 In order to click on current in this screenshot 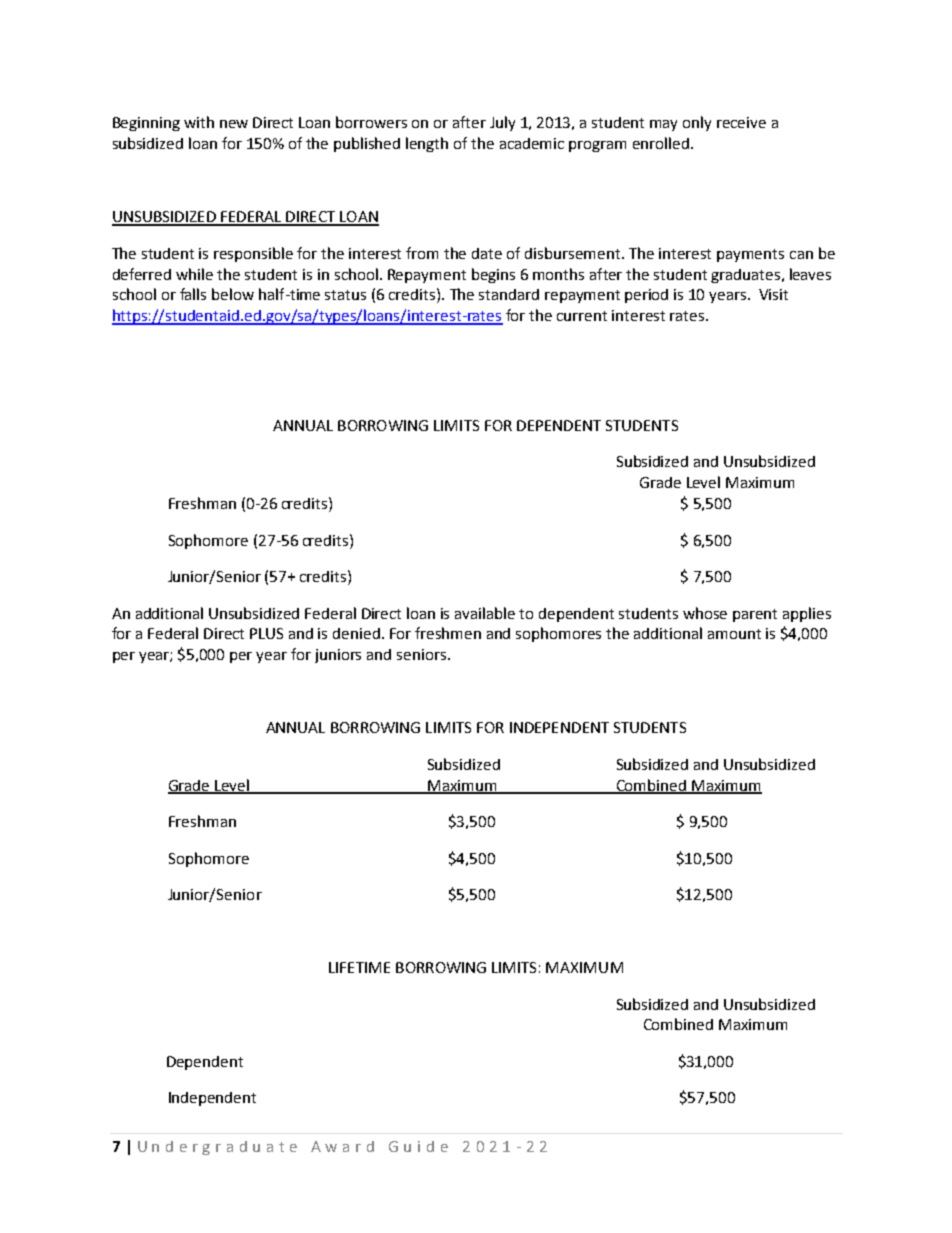, I will do `click(582, 316)`.
